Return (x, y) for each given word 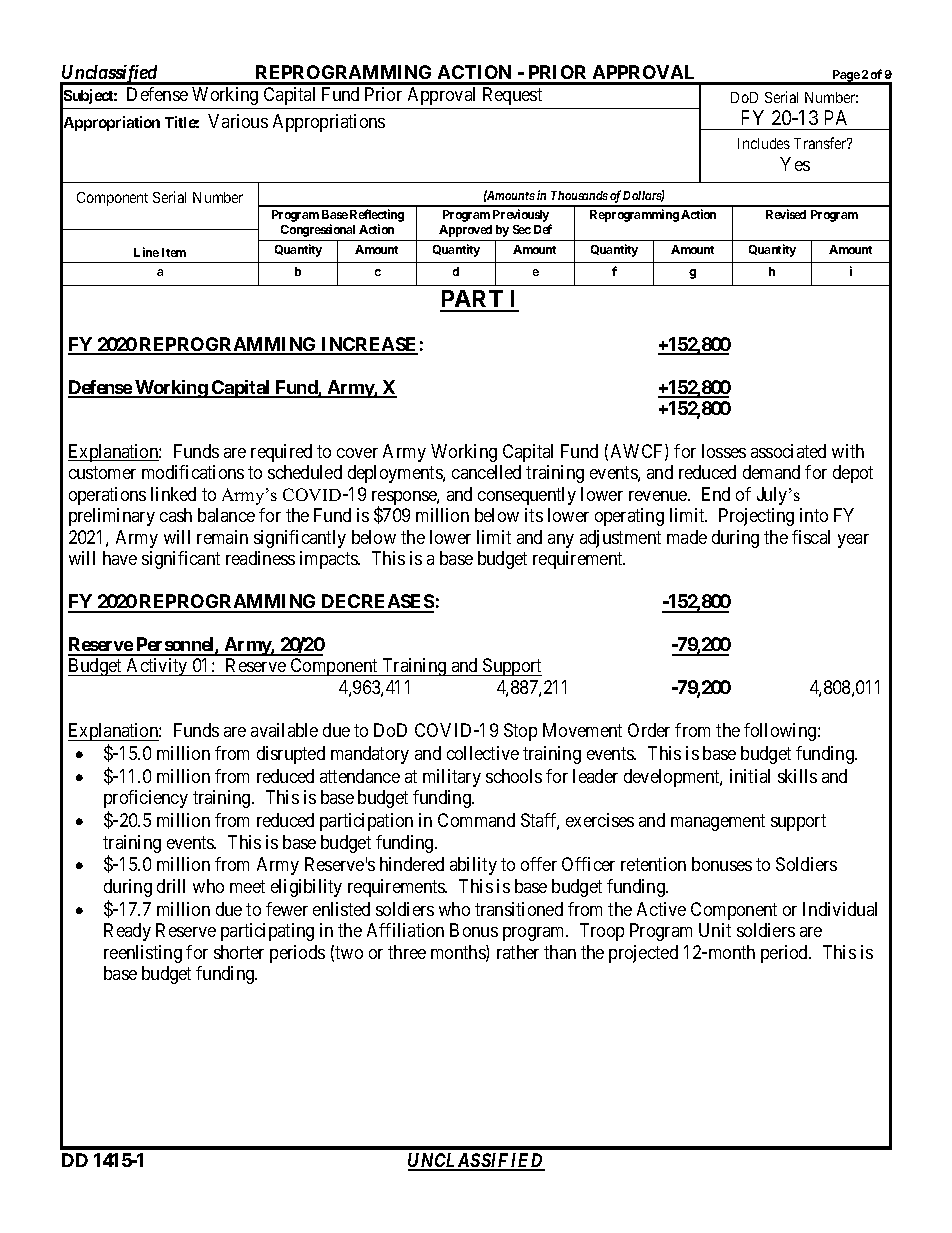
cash (176, 515)
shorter (239, 952)
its (534, 515)
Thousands (579, 195)
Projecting (756, 517)
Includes (764, 143)
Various (238, 121)
